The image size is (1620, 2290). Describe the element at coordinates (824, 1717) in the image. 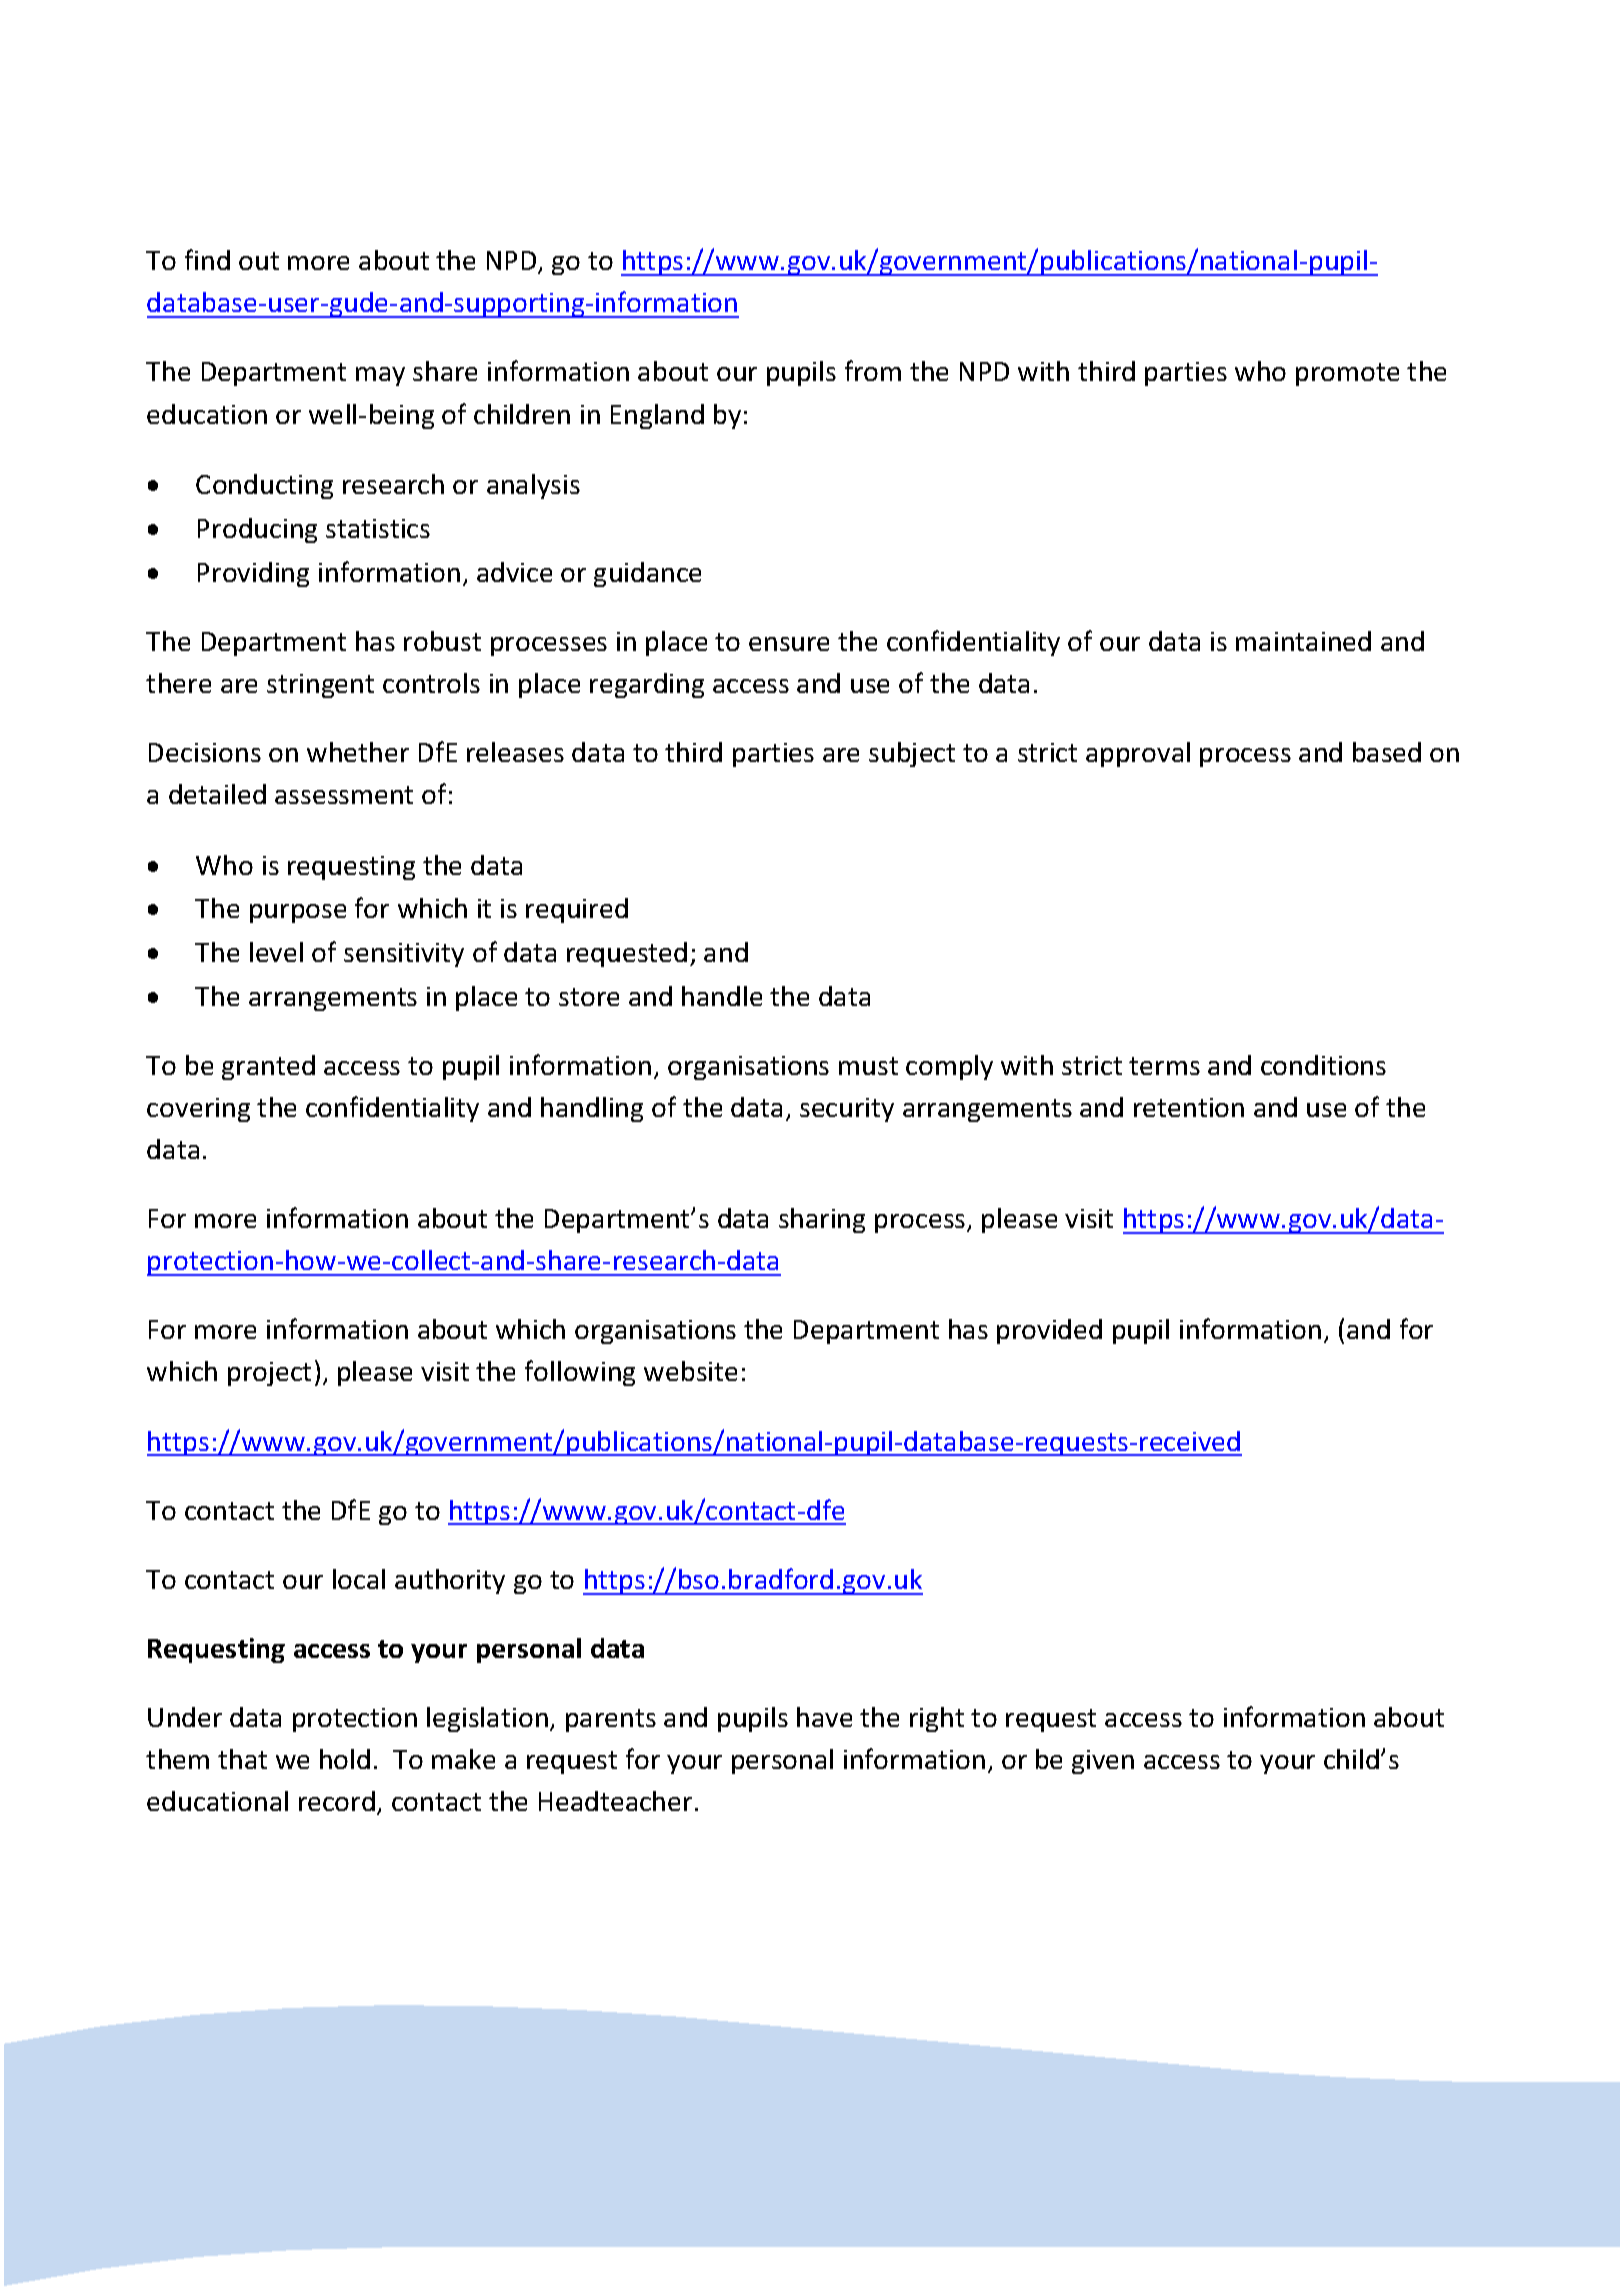

I see `have` at that location.
